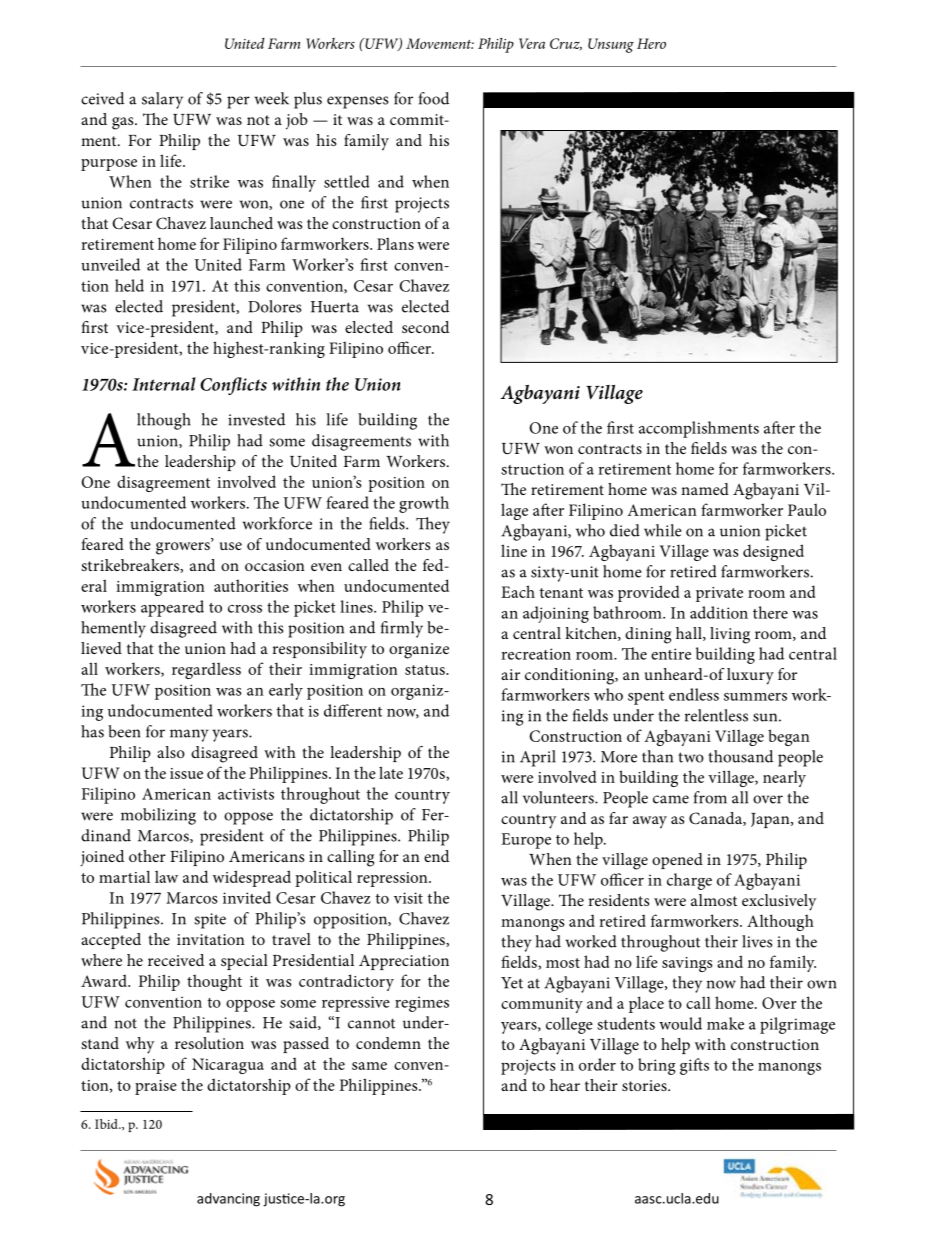  What do you see at coordinates (433, 98) in the screenshot?
I see `food` at bounding box center [433, 98].
